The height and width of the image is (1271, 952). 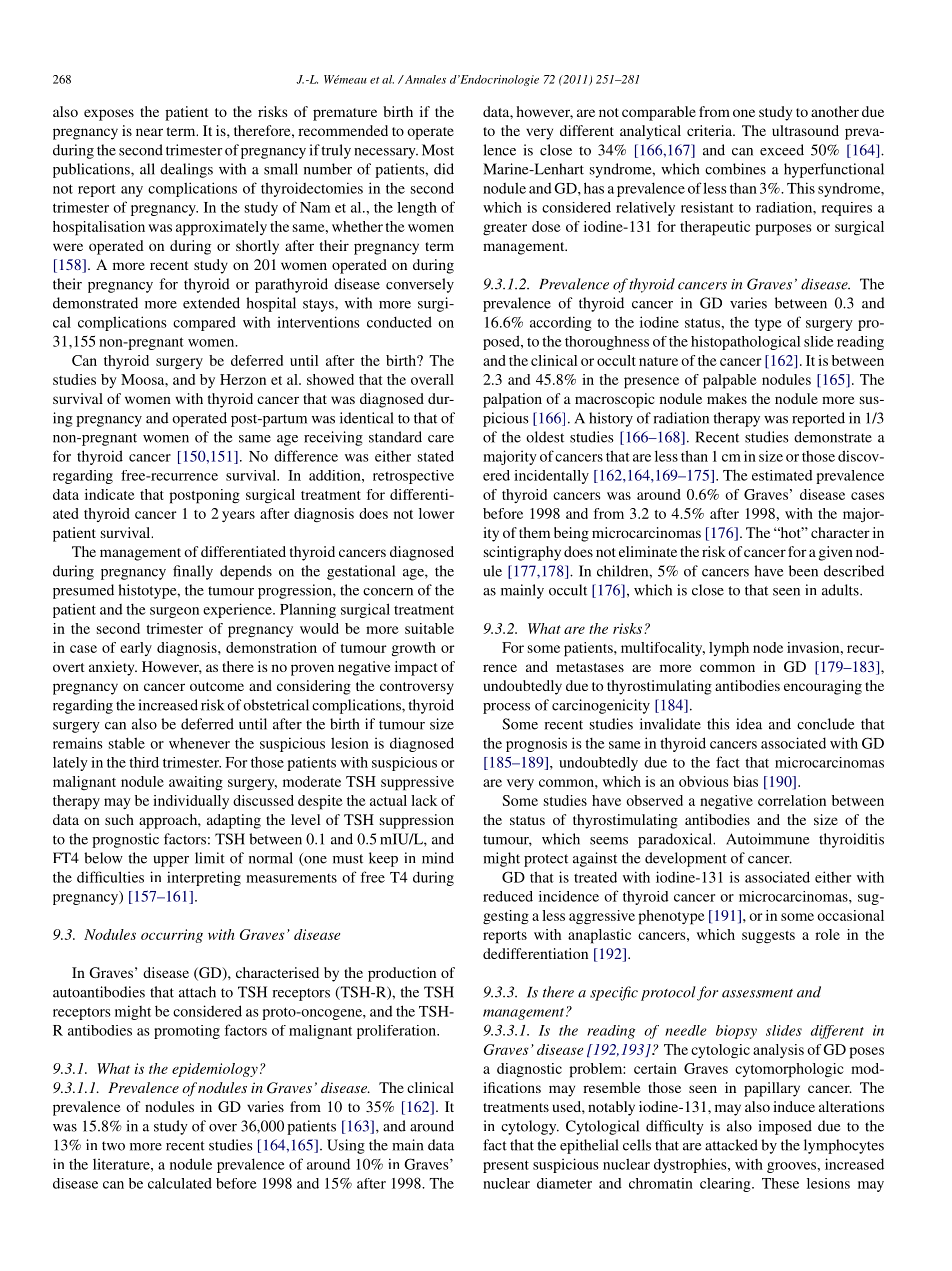 I want to click on makes, so click(x=727, y=398).
